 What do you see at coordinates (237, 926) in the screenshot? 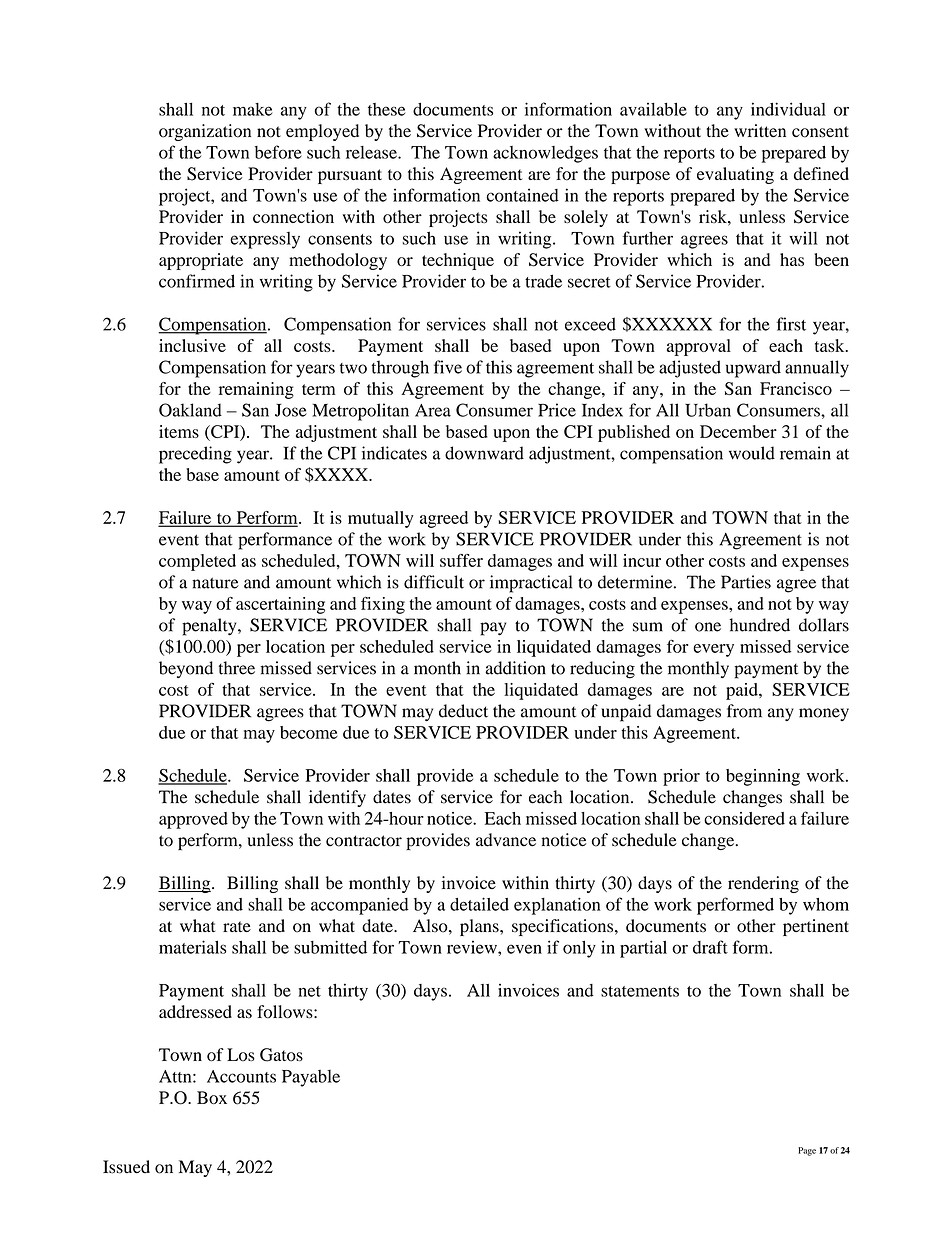
I see `rate` at bounding box center [237, 926].
